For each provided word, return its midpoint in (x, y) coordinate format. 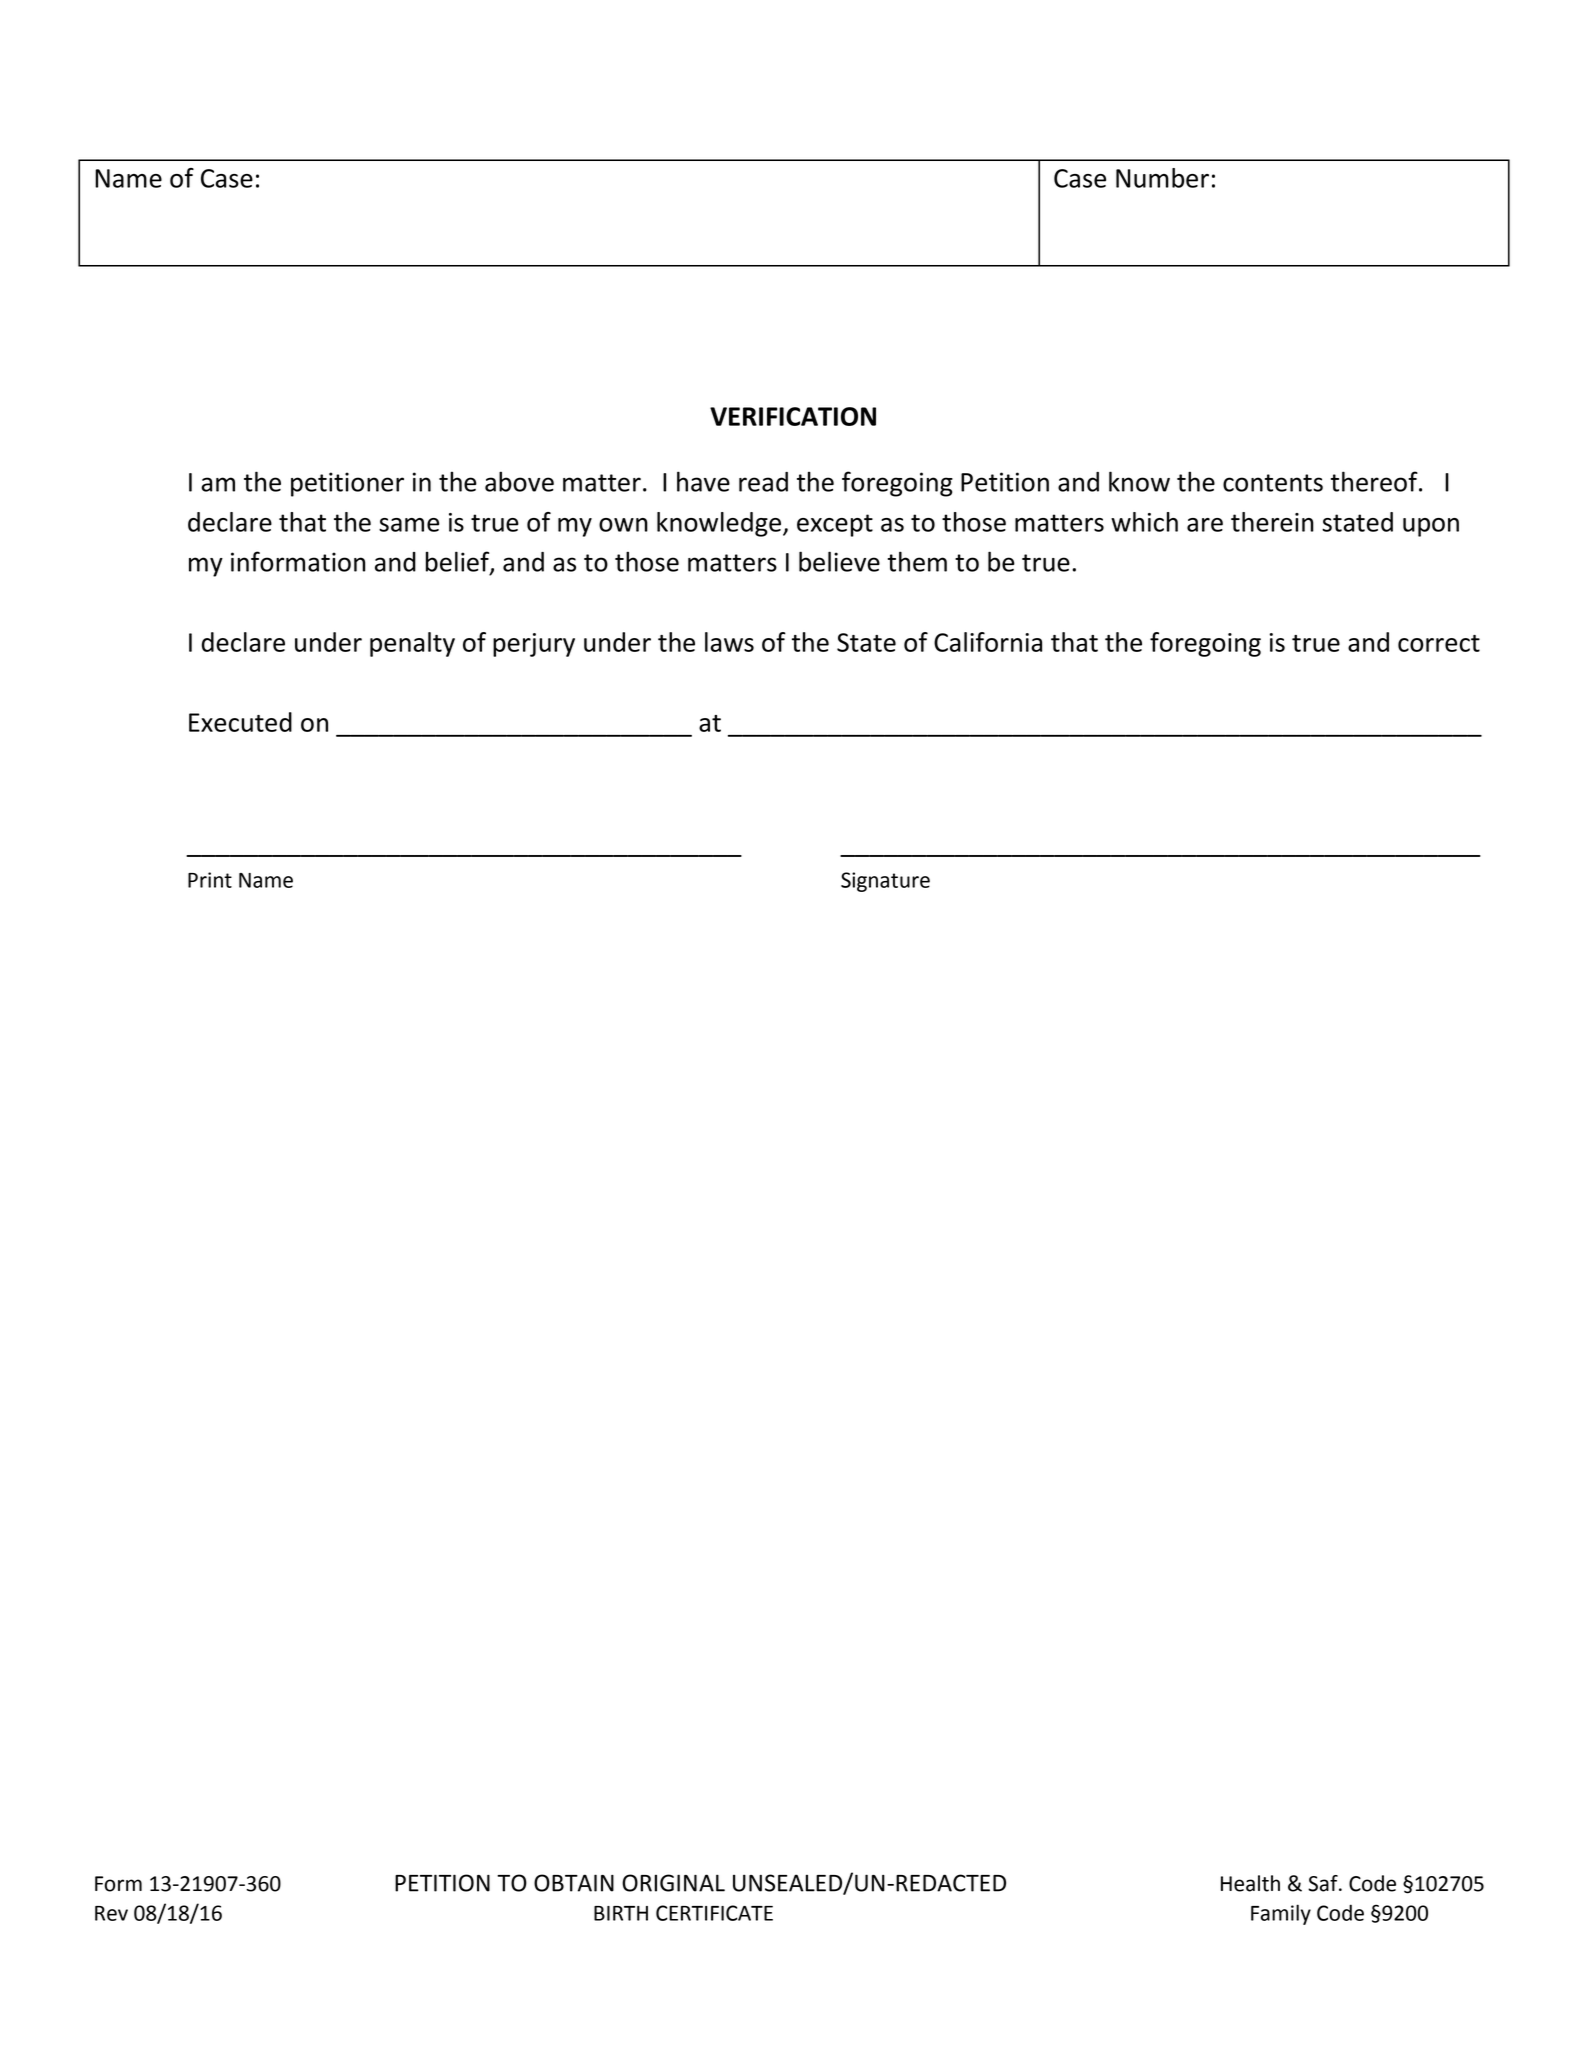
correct (1439, 643)
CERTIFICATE (714, 1913)
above (519, 481)
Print (210, 880)
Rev (111, 1913)
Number (1162, 178)
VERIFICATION (793, 416)
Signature (885, 882)
